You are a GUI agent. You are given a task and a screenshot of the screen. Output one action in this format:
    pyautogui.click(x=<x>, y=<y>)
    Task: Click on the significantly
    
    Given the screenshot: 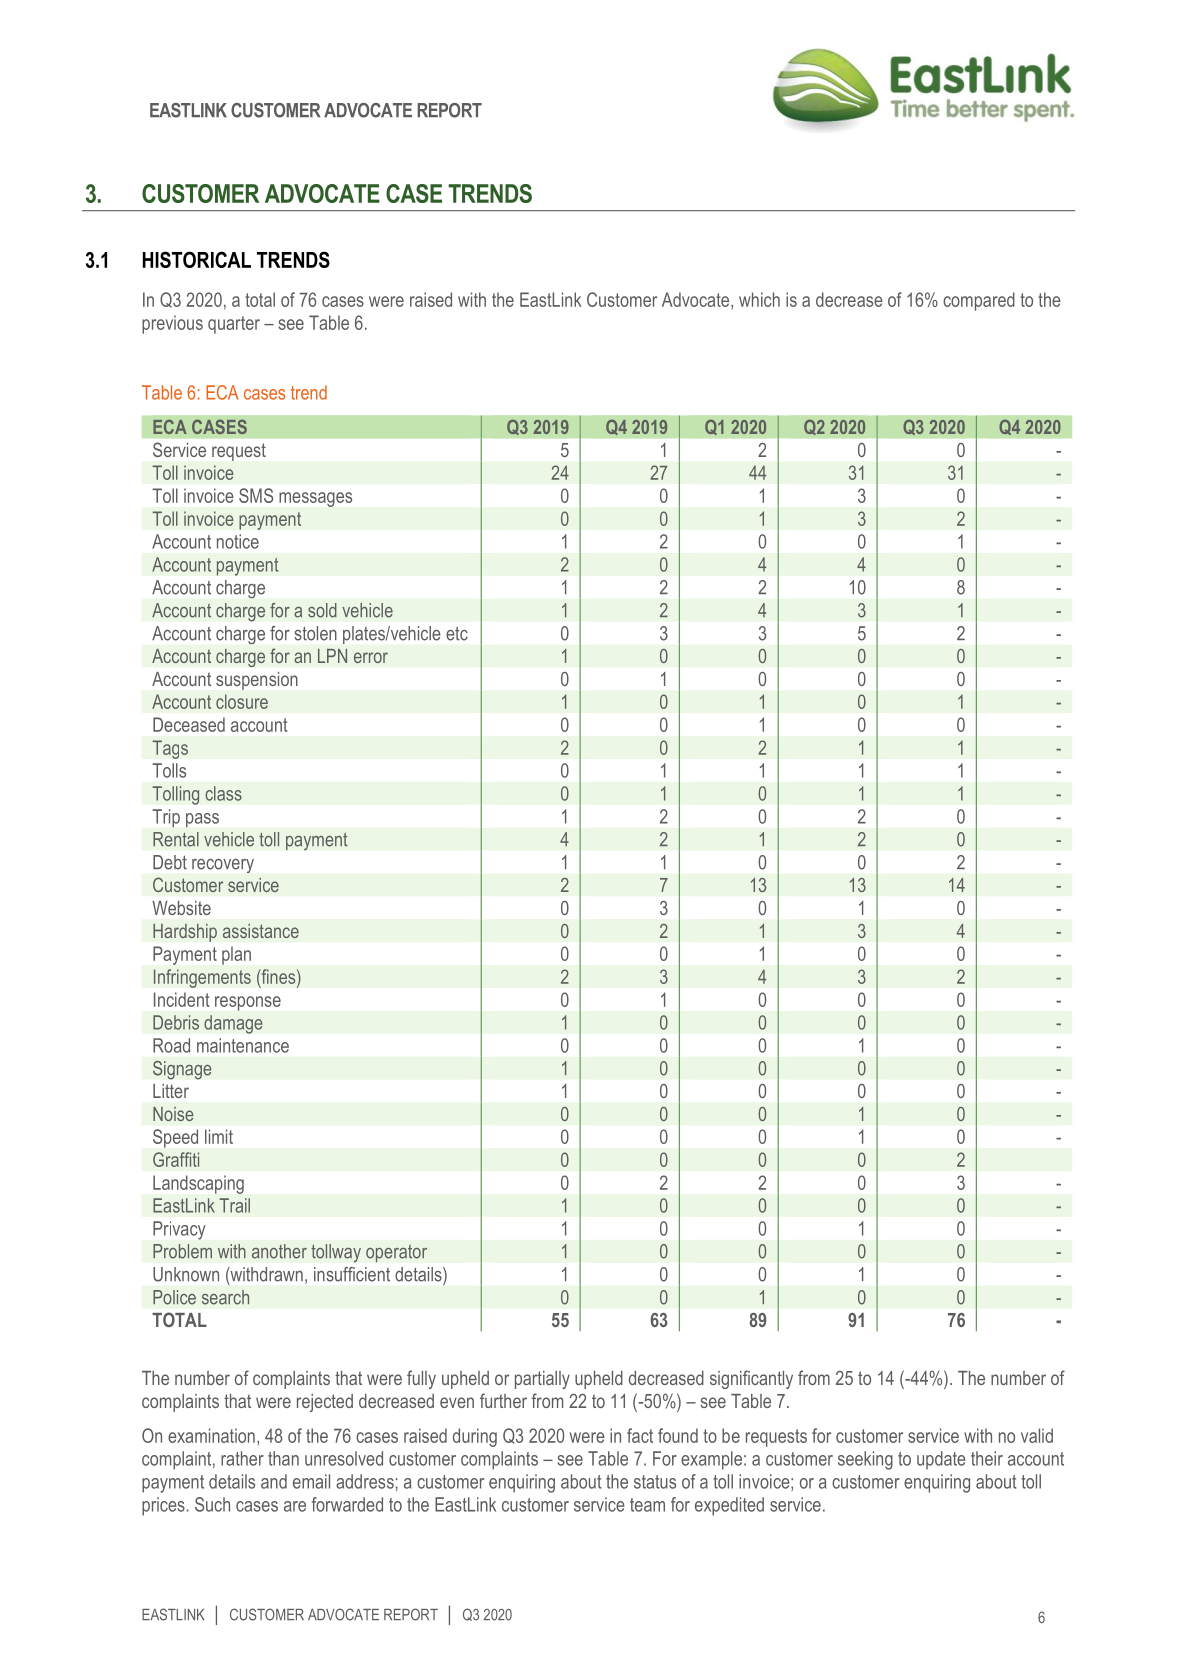 What is the action you would take?
    pyautogui.click(x=751, y=1379)
